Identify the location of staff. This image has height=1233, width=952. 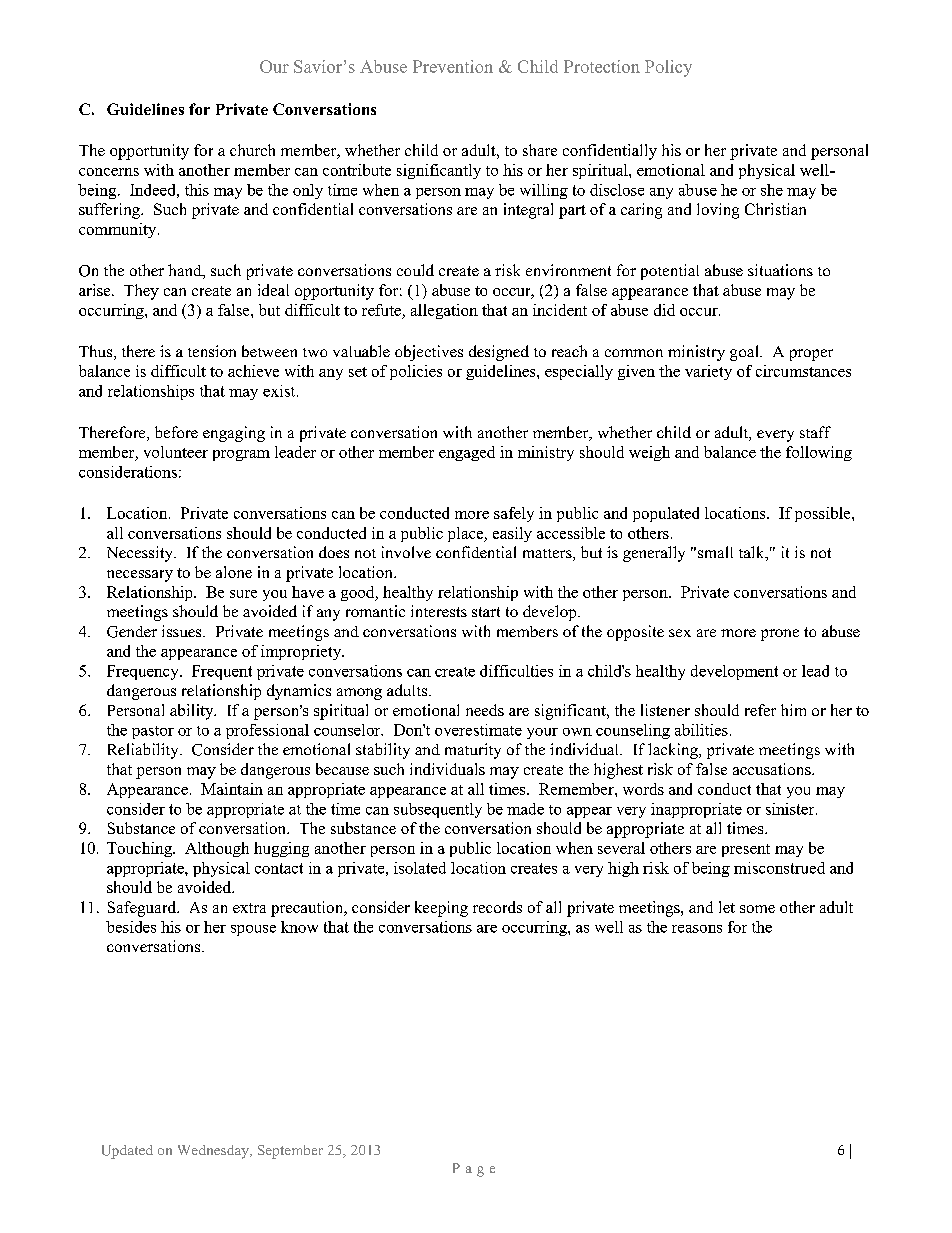
(815, 432).
